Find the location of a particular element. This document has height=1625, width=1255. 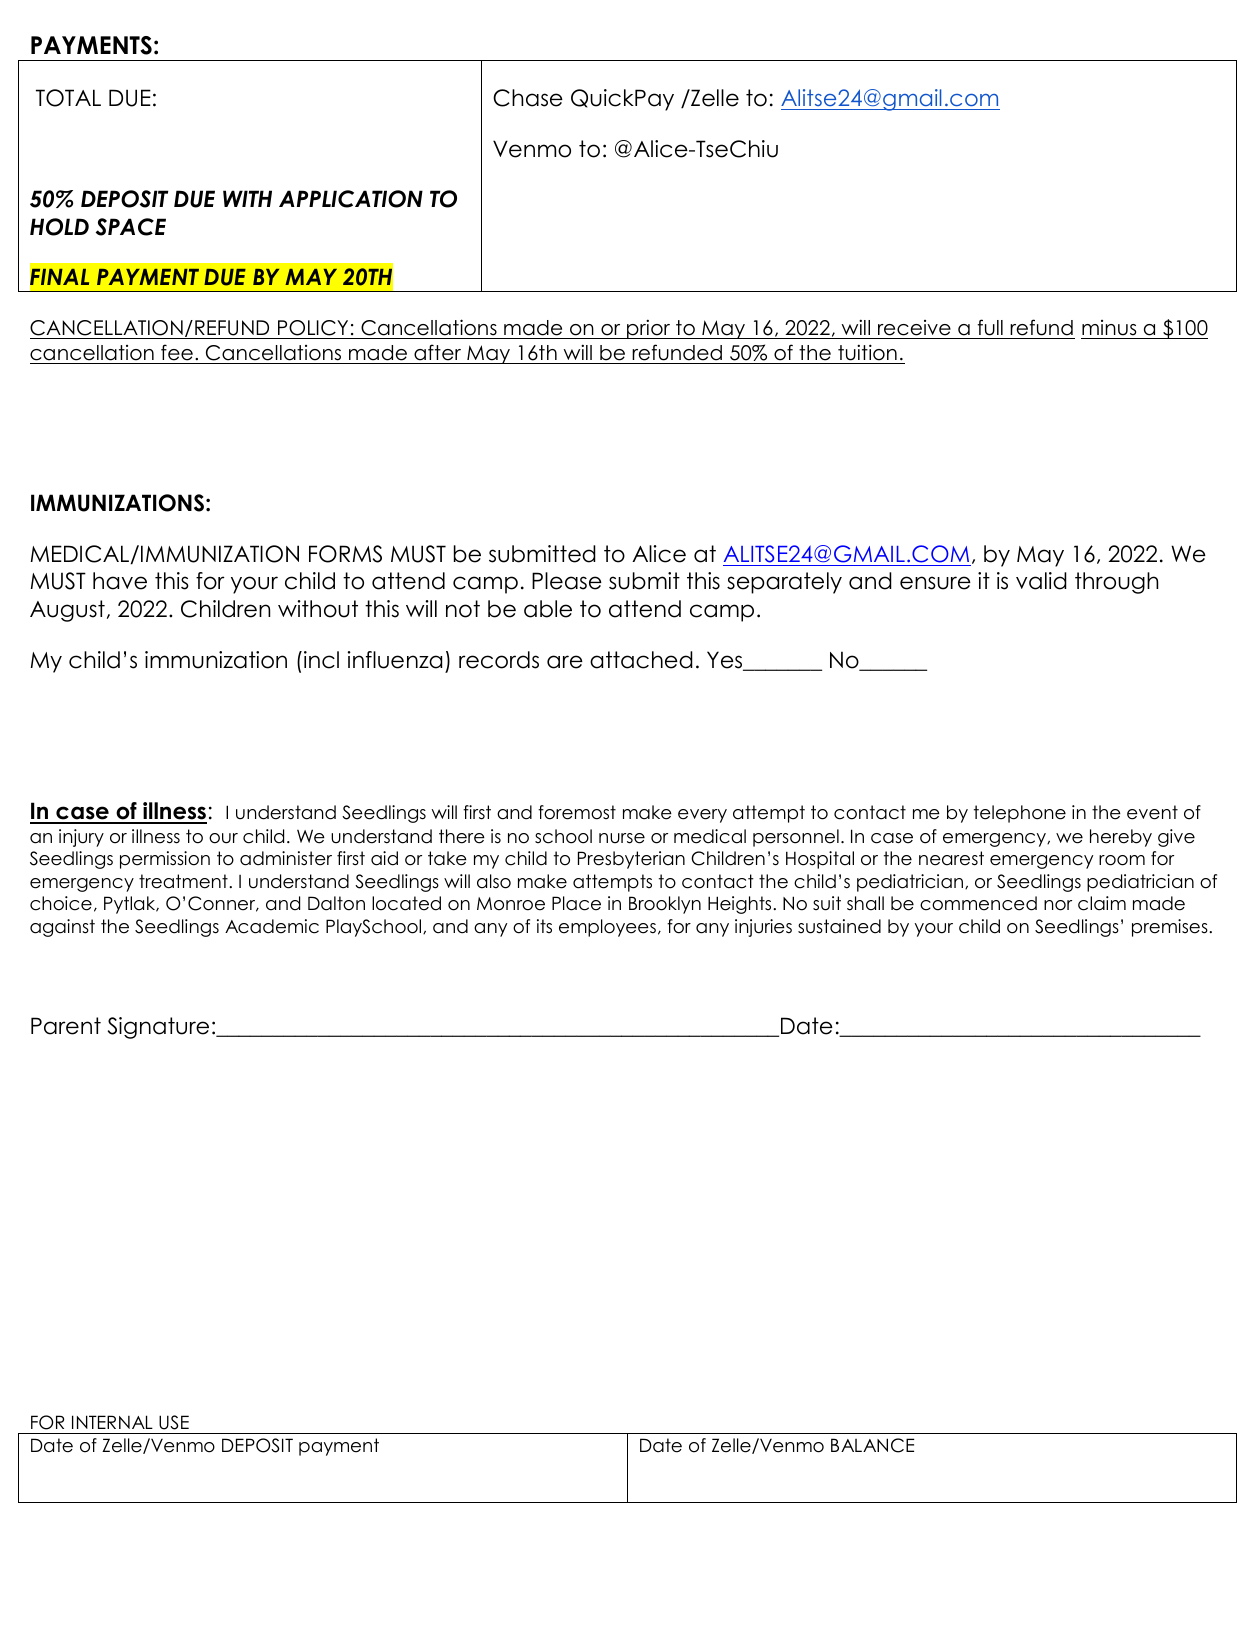

Chase is located at coordinates (528, 98).
